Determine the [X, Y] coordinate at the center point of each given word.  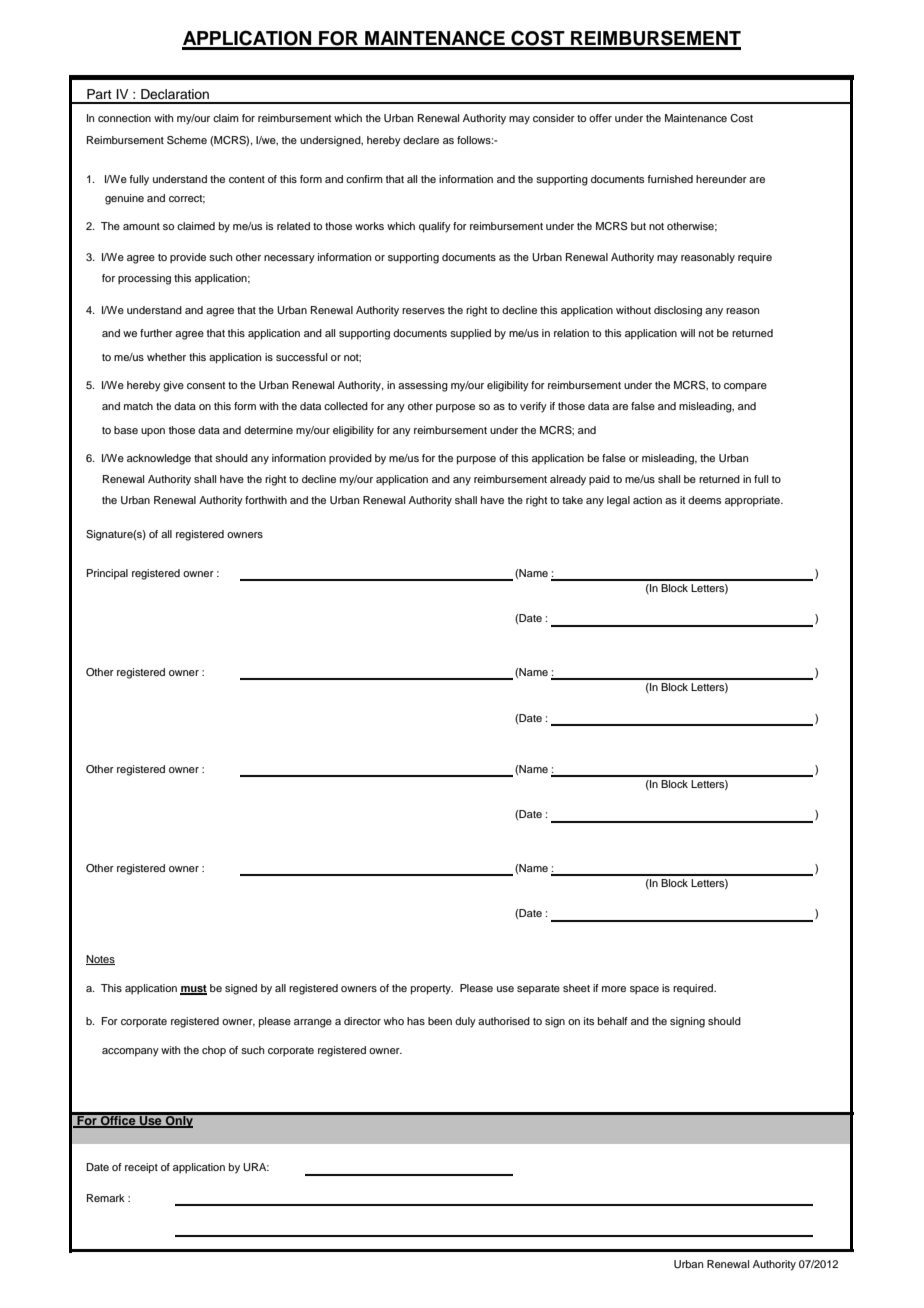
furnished [670, 179]
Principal [107, 574]
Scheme [187, 140]
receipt [141, 1168]
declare [421, 140]
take [572, 500]
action [647, 500]
